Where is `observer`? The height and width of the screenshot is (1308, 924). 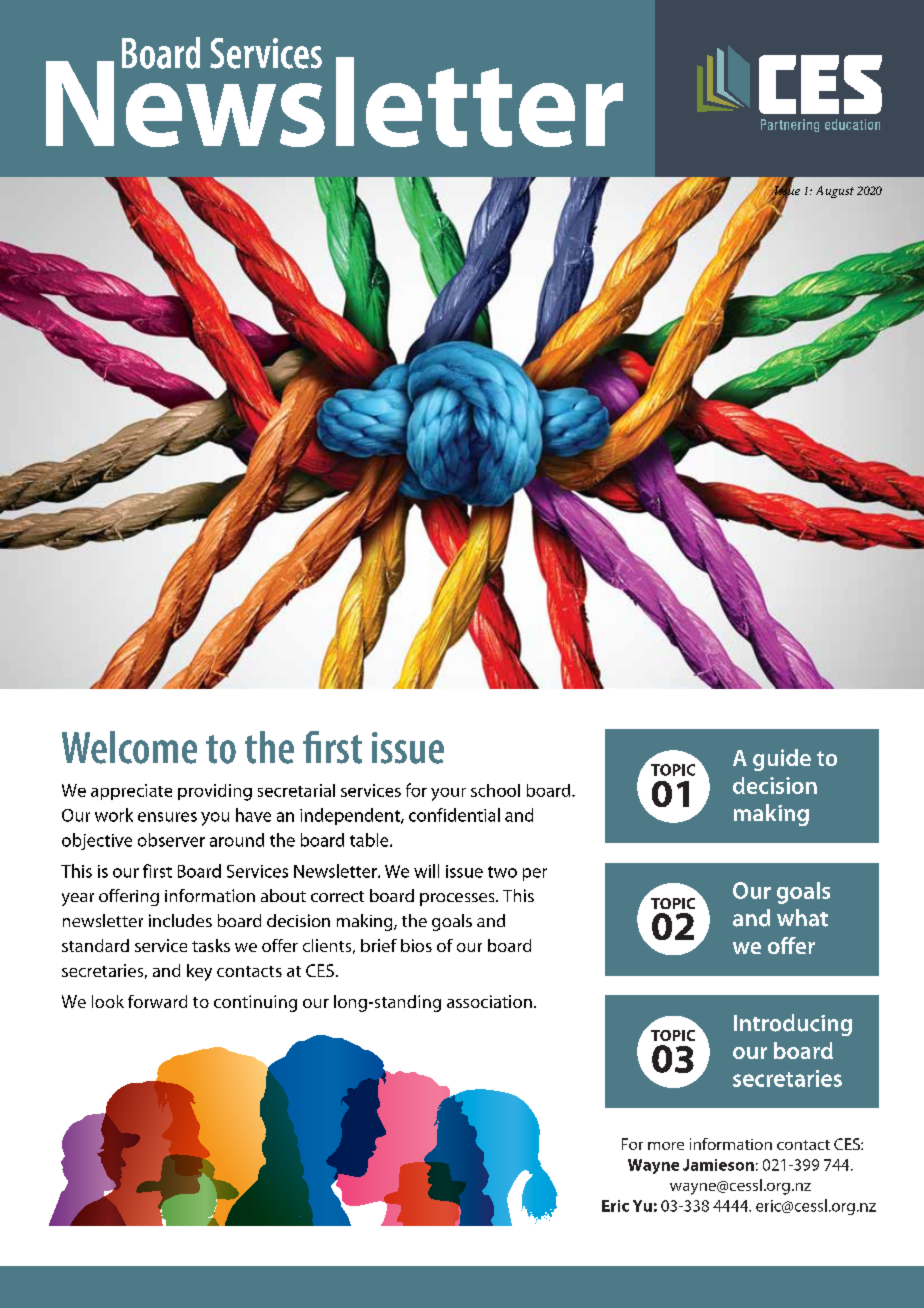 observer is located at coordinates (171, 840).
